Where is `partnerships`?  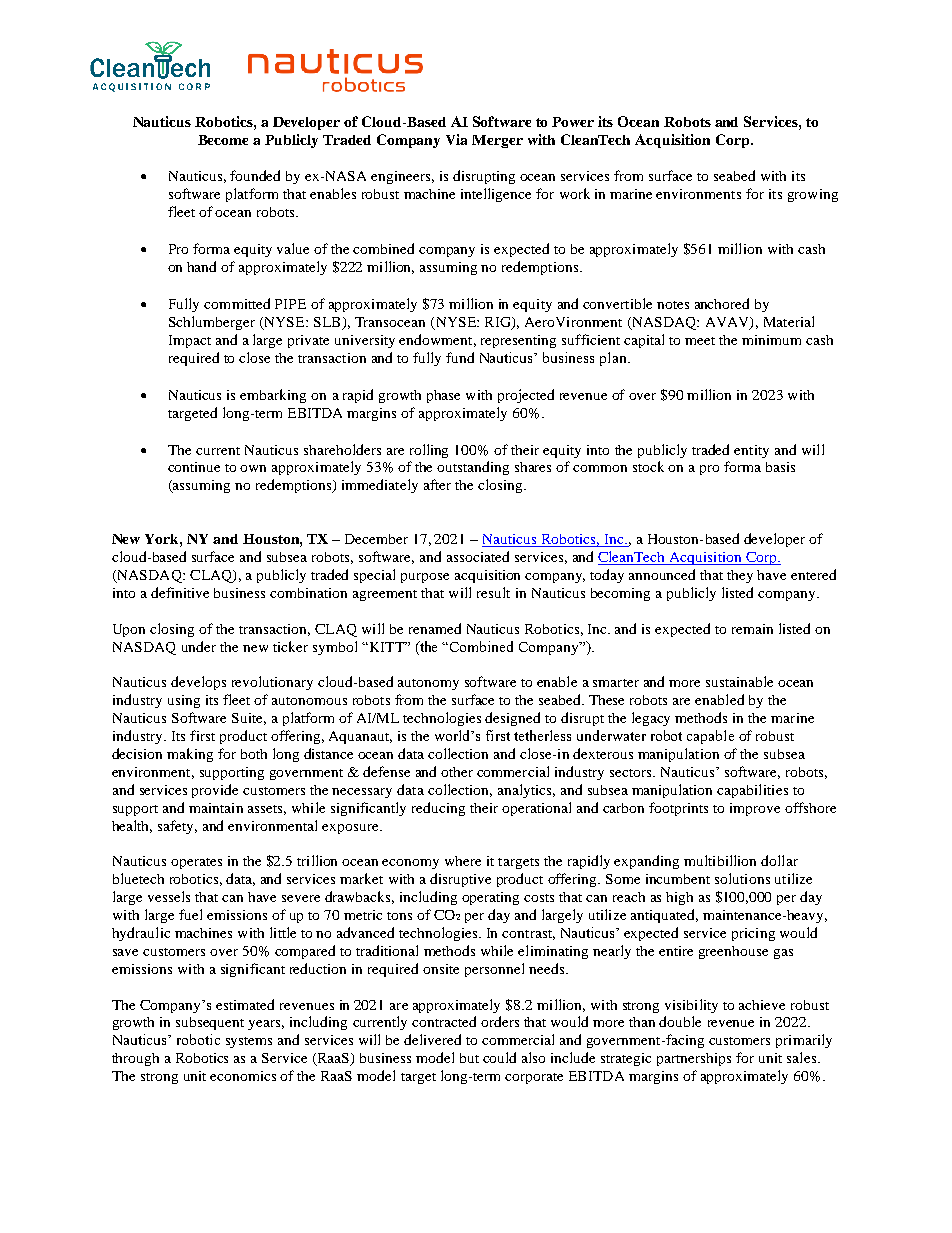
partnerships is located at coordinates (694, 1059).
